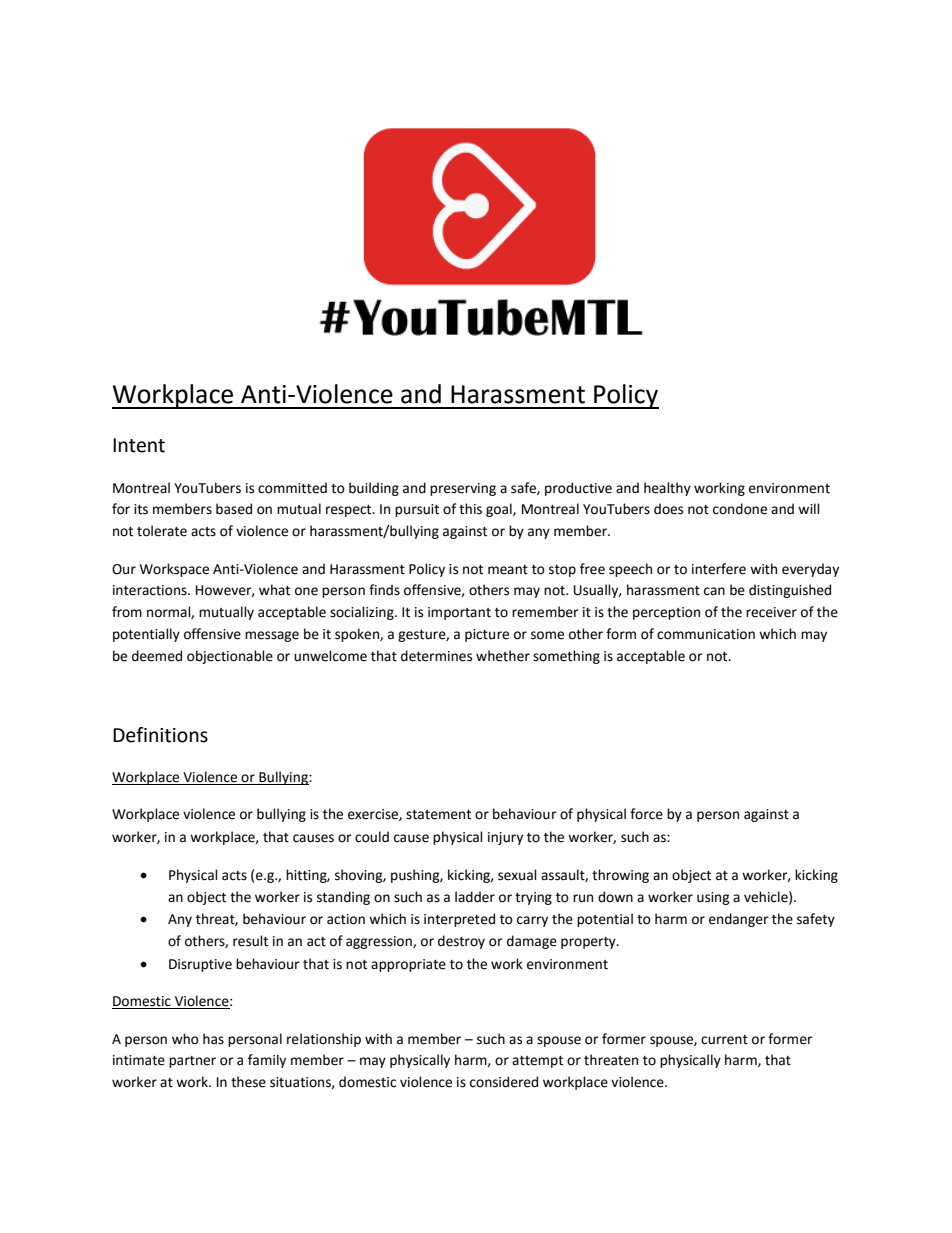  Describe the element at coordinates (667, 489) in the screenshot. I see `healthy` at that location.
